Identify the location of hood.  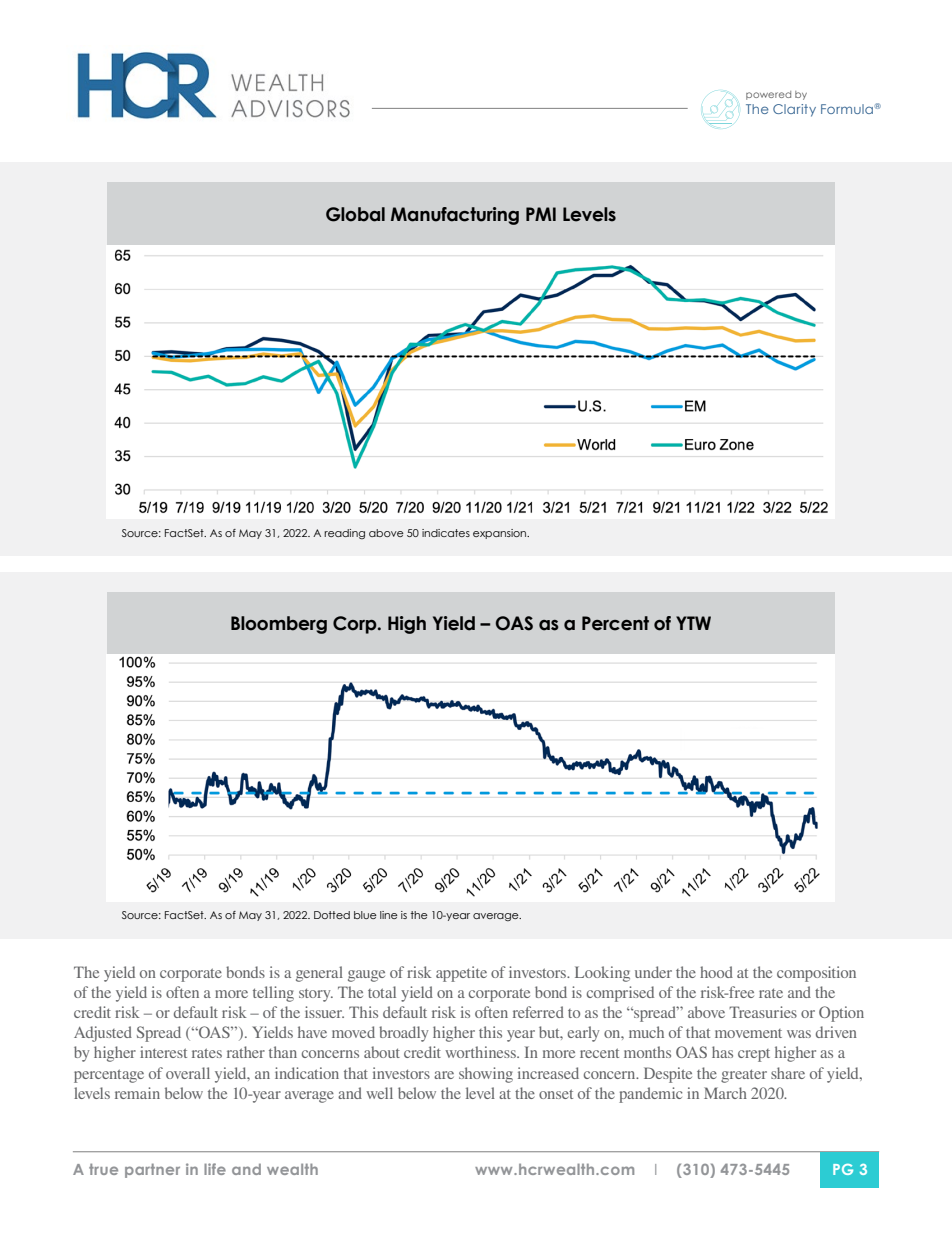
(716, 972).
